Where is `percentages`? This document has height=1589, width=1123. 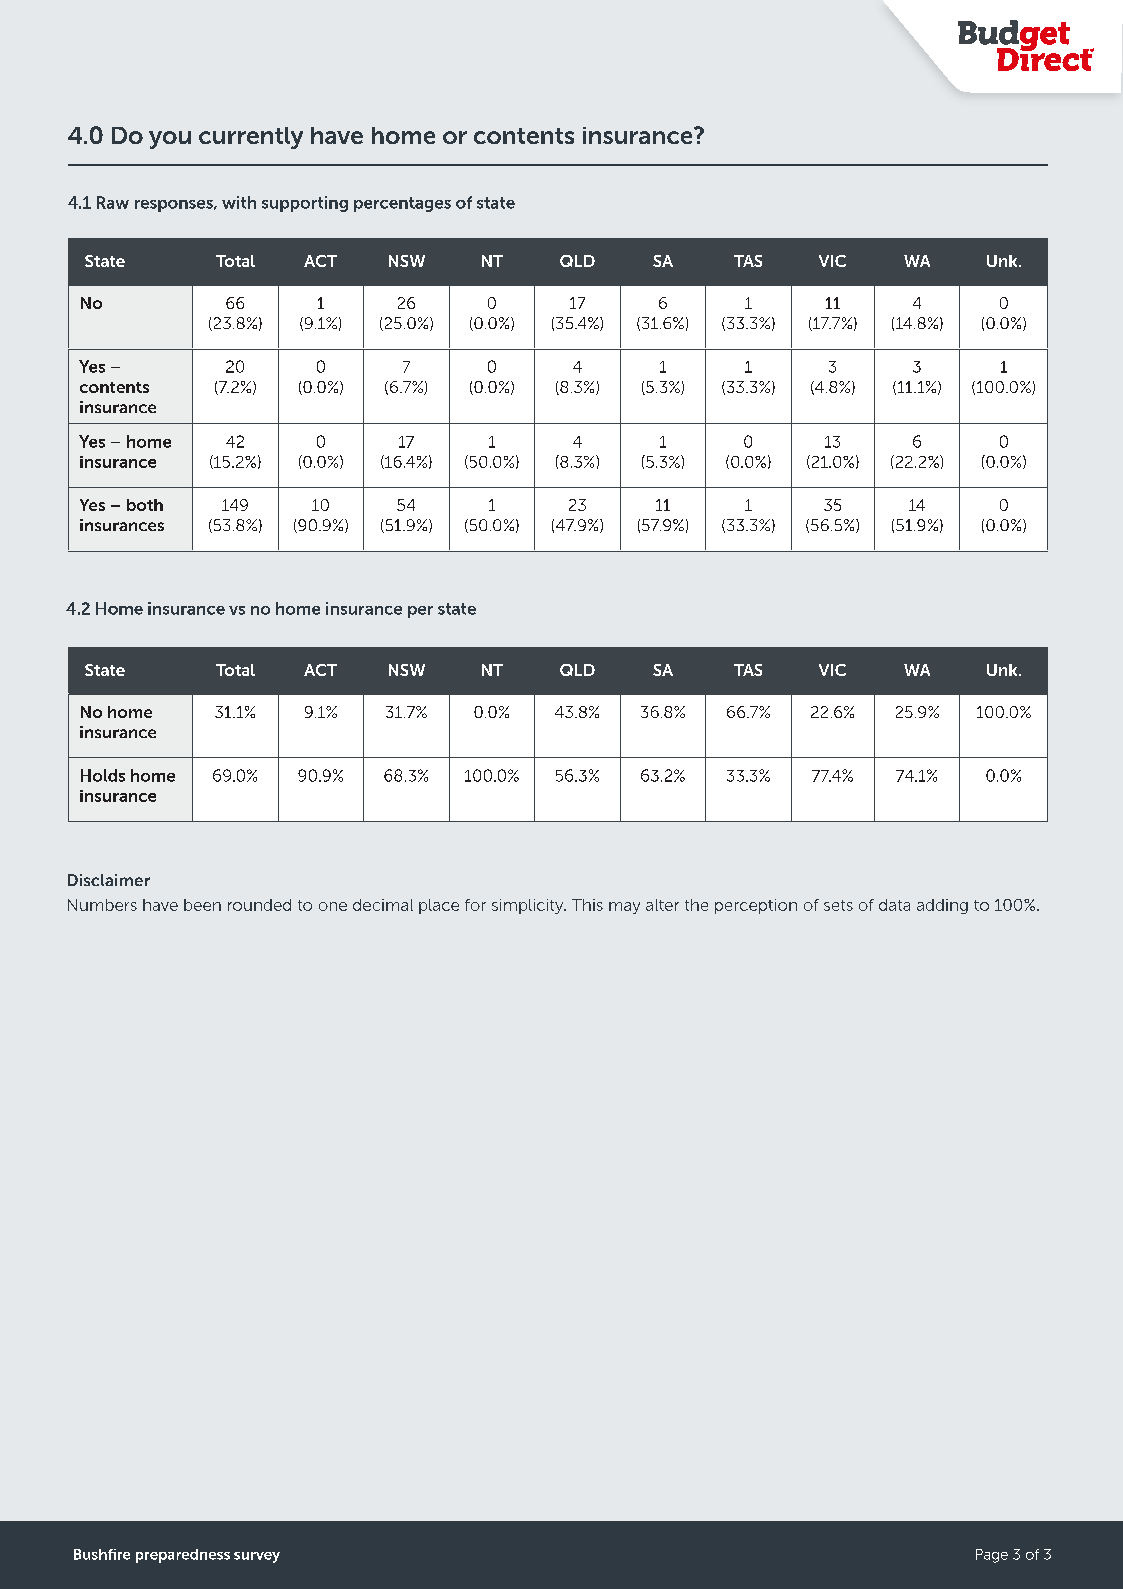 percentages is located at coordinates (402, 204).
